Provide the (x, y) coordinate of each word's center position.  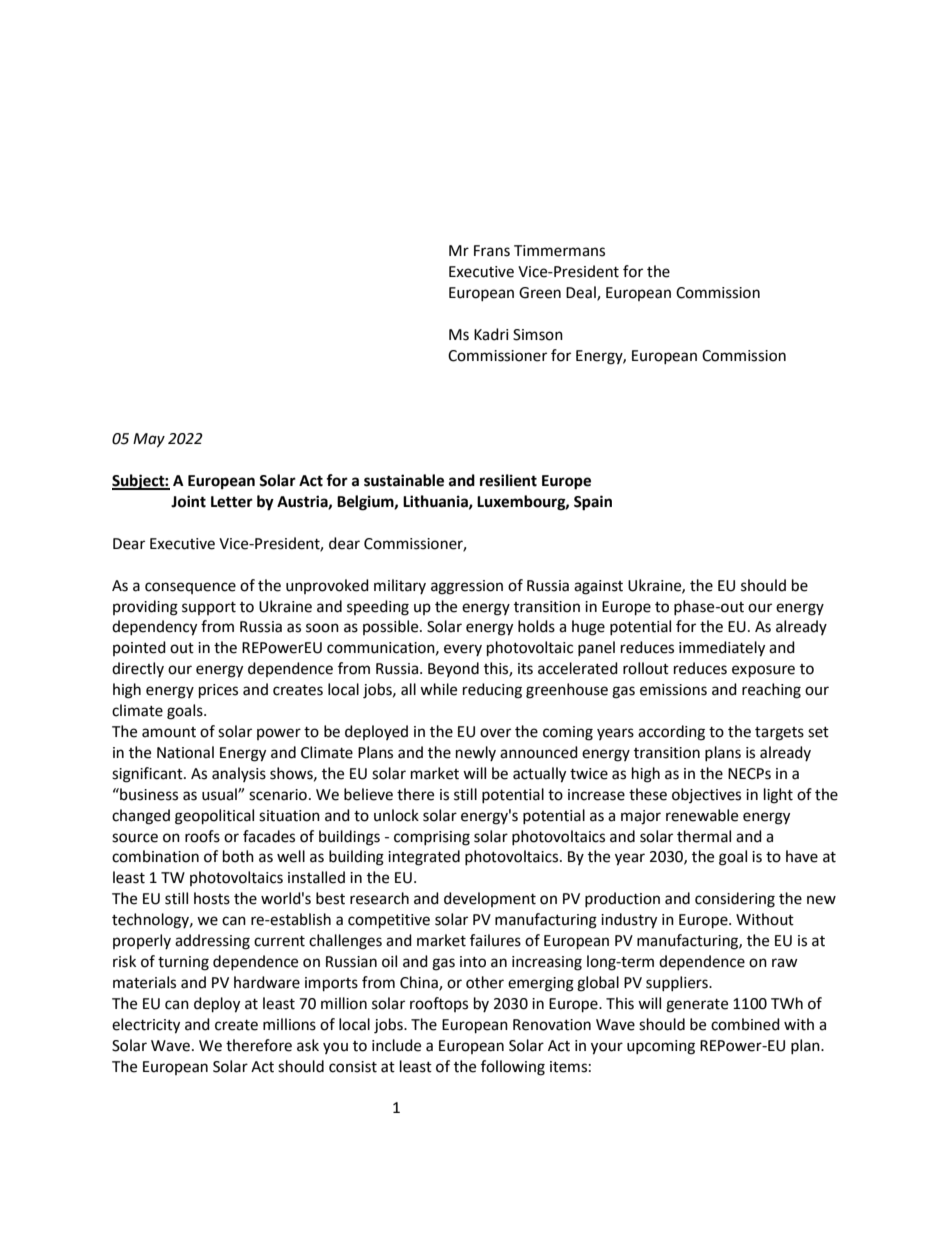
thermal (704, 836)
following (513, 1068)
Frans (492, 251)
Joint (188, 501)
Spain (593, 503)
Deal (582, 293)
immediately (722, 649)
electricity (146, 1026)
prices (218, 691)
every (463, 650)
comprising (432, 838)
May (149, 440)
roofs (202, 836)
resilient (508, 480)
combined (745, 1024)
